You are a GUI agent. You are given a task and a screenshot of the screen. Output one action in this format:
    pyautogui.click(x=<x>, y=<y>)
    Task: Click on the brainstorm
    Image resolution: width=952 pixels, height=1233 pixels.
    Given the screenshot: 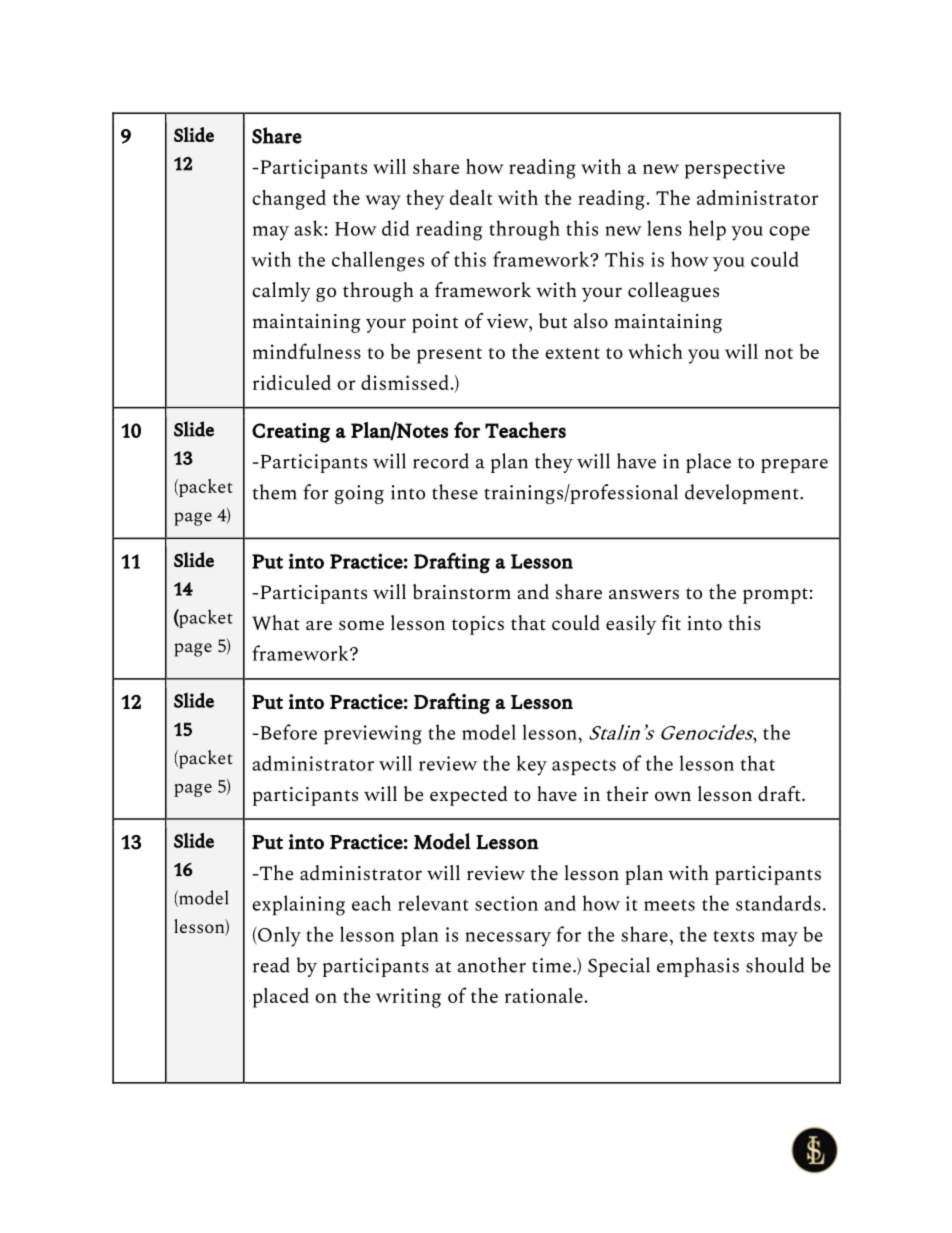 What is the action you would take?
    pyautogui.click(x=462, y=591)
